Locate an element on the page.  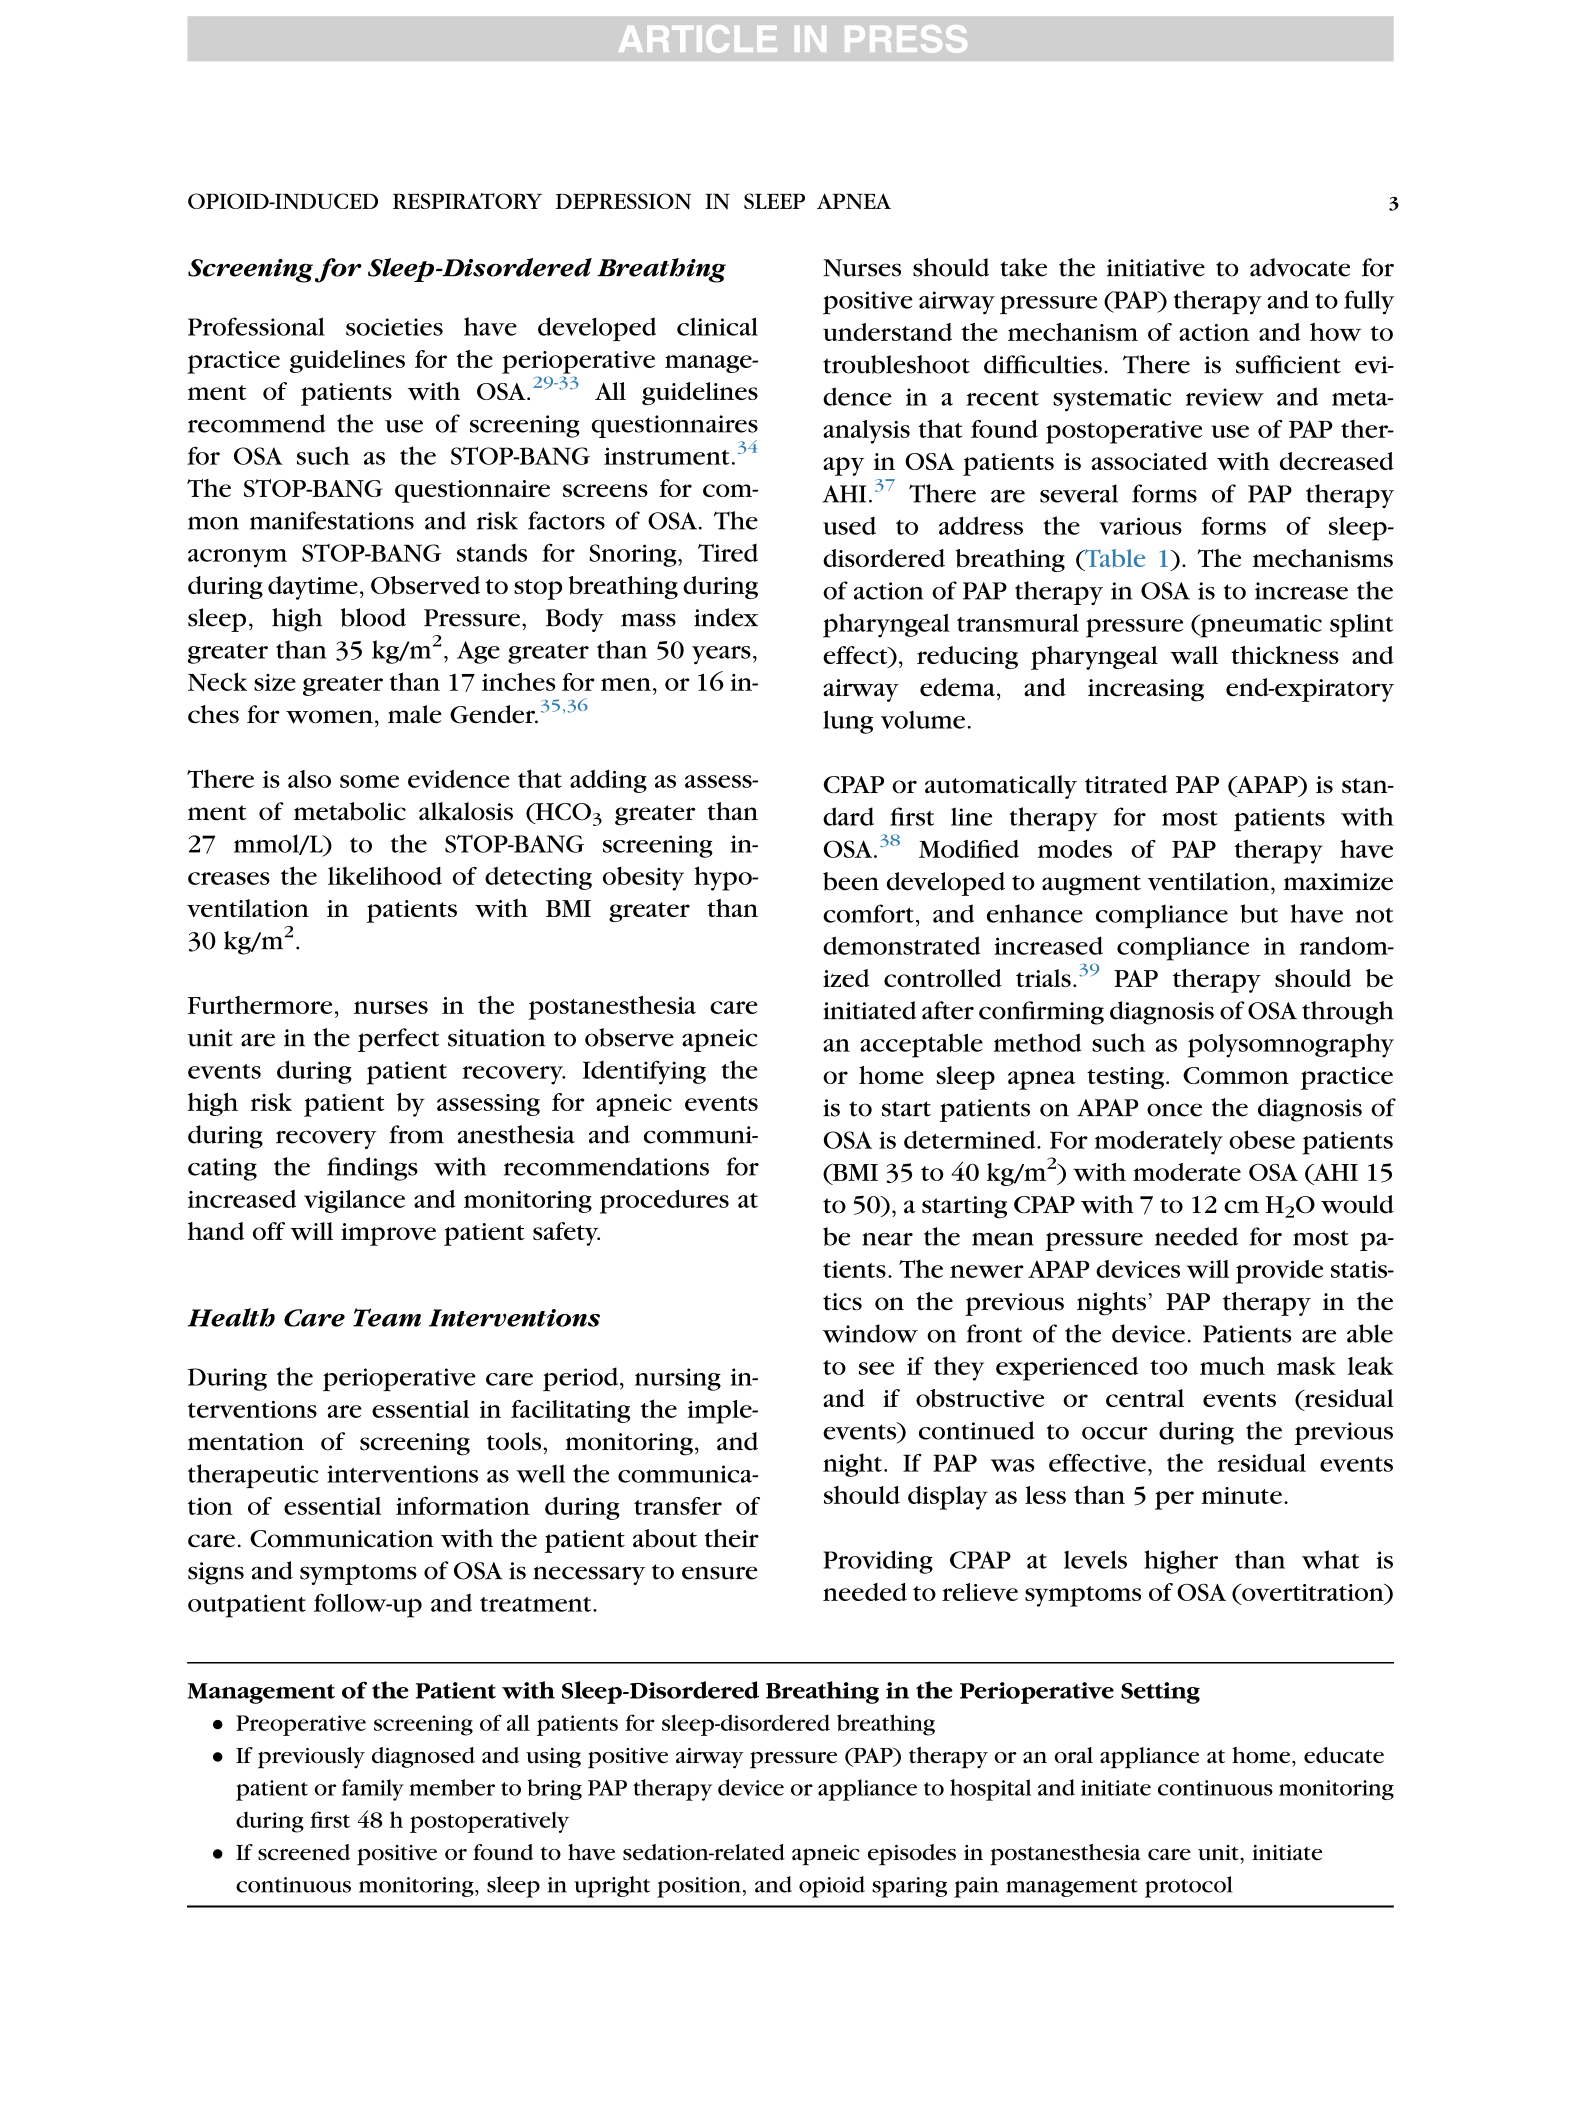
advocate is located at coordinates (1300, 267).
